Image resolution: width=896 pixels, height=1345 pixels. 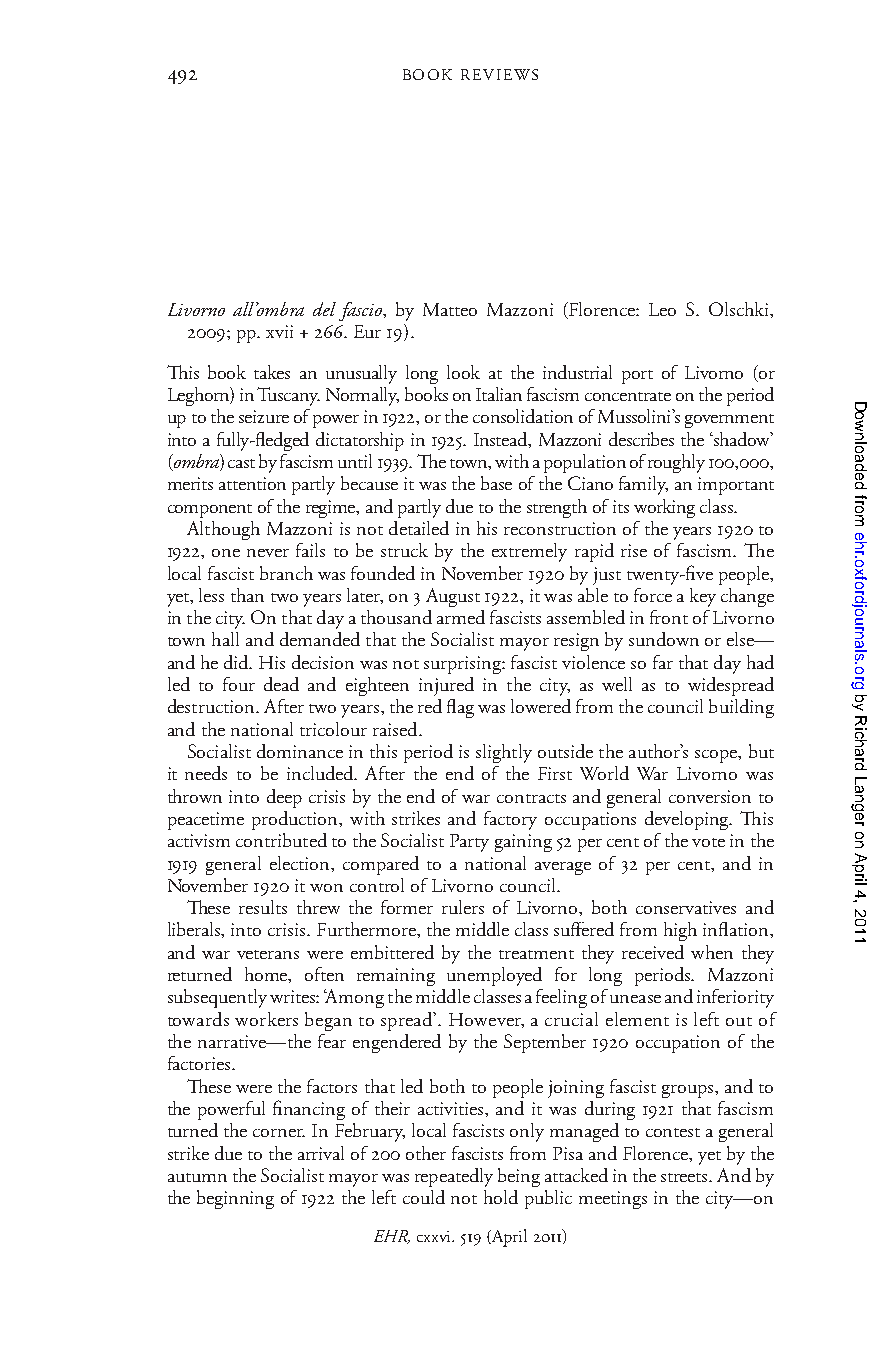 I want to click on Leo, so click(x=662, y=309).
